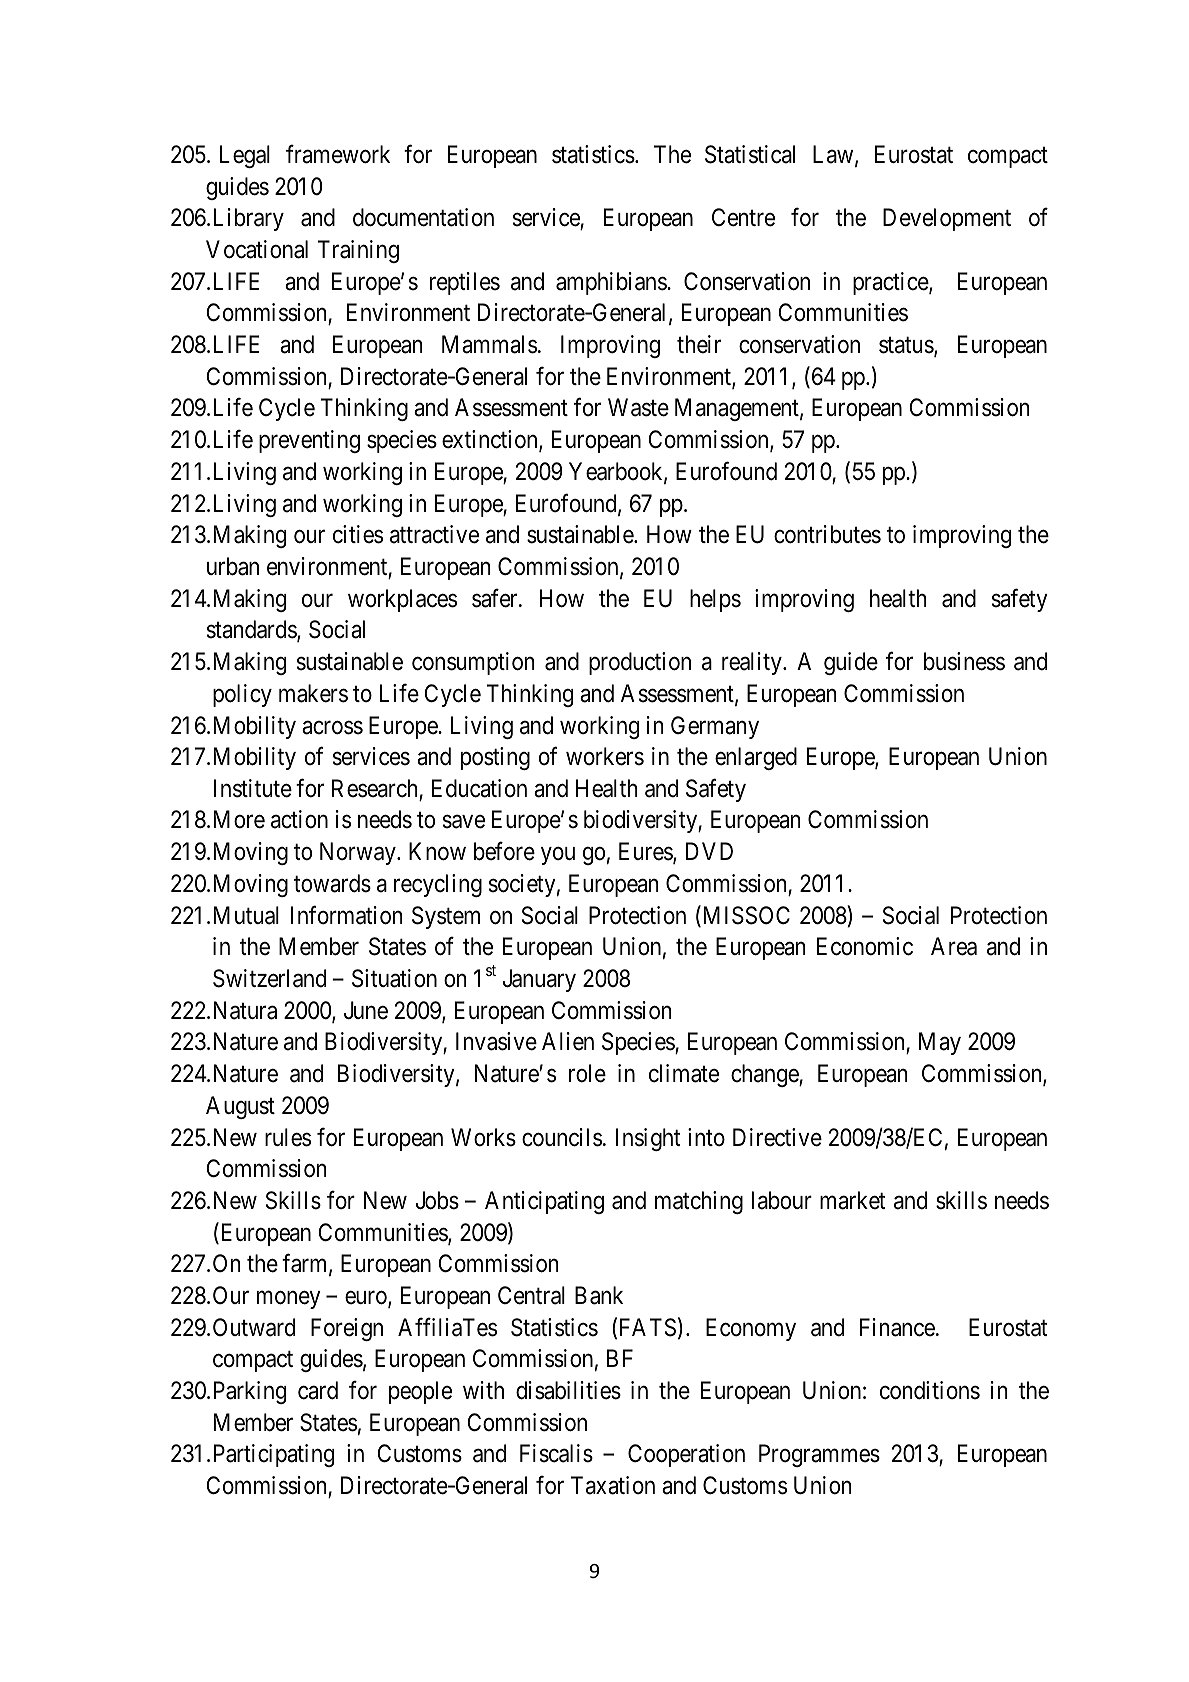 Image resolution: width=1189 pixels, height=1682 pixels. I want to click on cities, so click(358, 534).
